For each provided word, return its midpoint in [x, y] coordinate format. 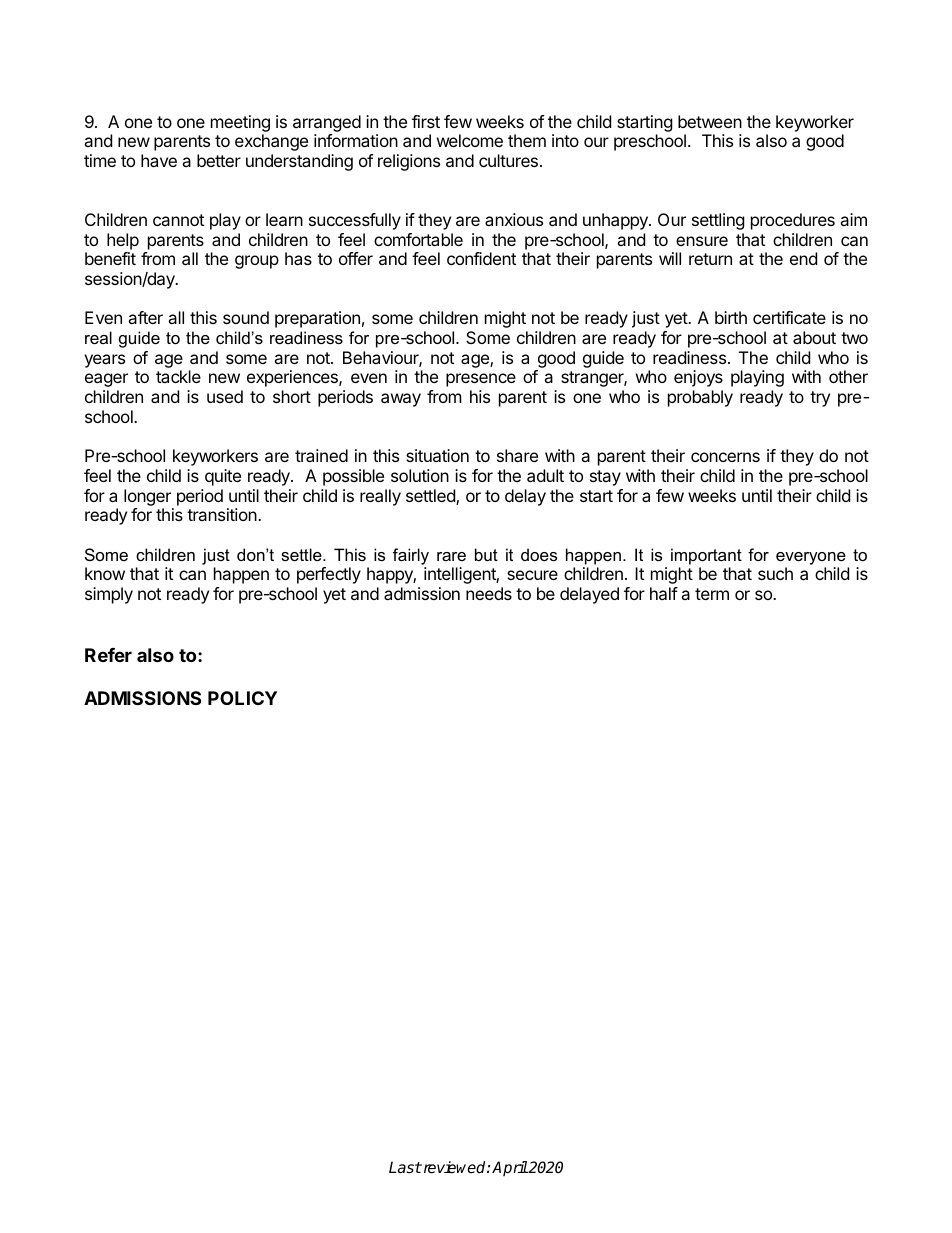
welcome [470, 140]
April [510, 1168]
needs [489, 593]
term [712, 594]
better [219, 160]
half [664, 593]
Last [405, 1167]
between [710, 121]
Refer [108, 655]
